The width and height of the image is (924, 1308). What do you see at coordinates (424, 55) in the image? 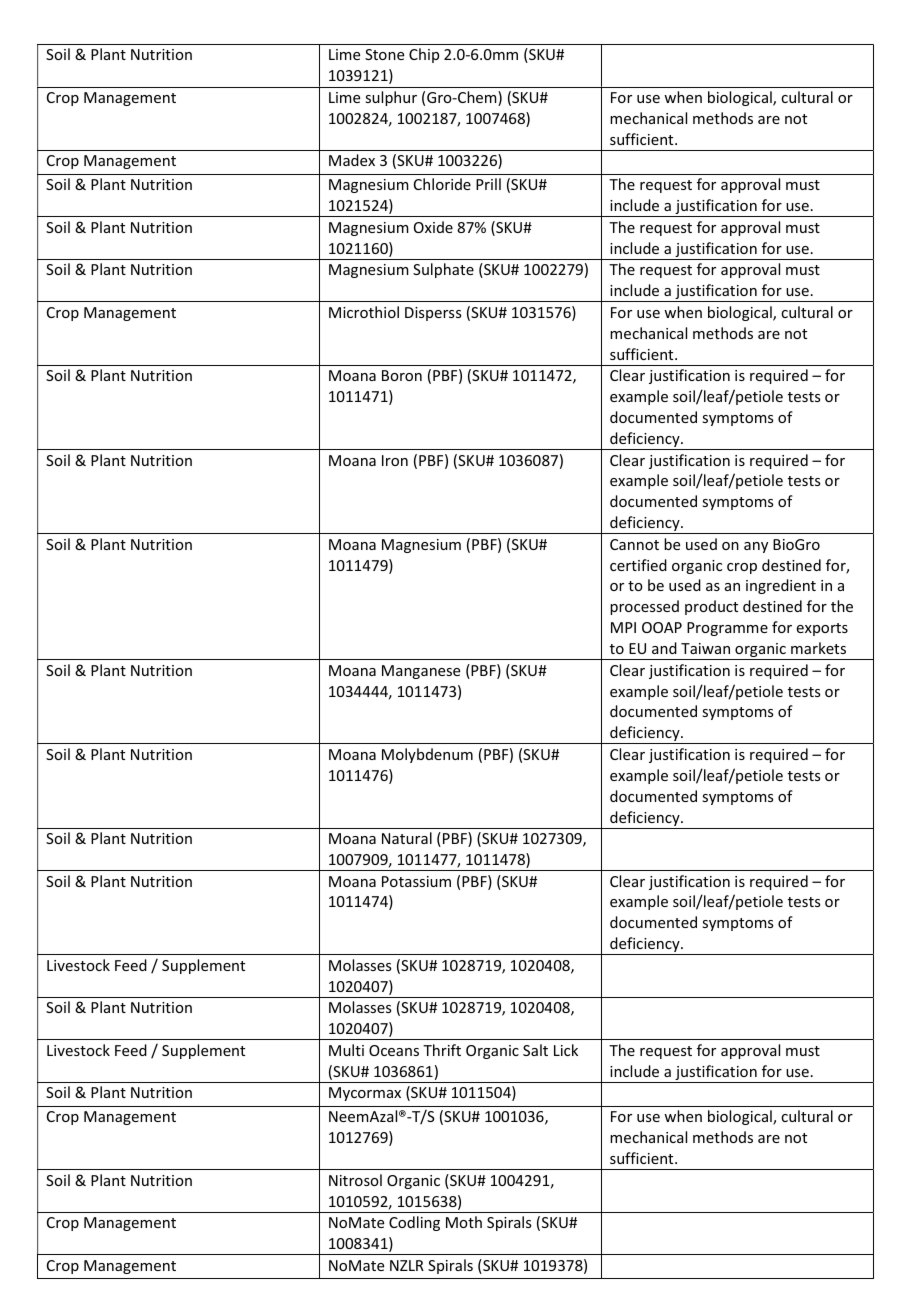
I see `Chip` at bounding box center [424, 55].
